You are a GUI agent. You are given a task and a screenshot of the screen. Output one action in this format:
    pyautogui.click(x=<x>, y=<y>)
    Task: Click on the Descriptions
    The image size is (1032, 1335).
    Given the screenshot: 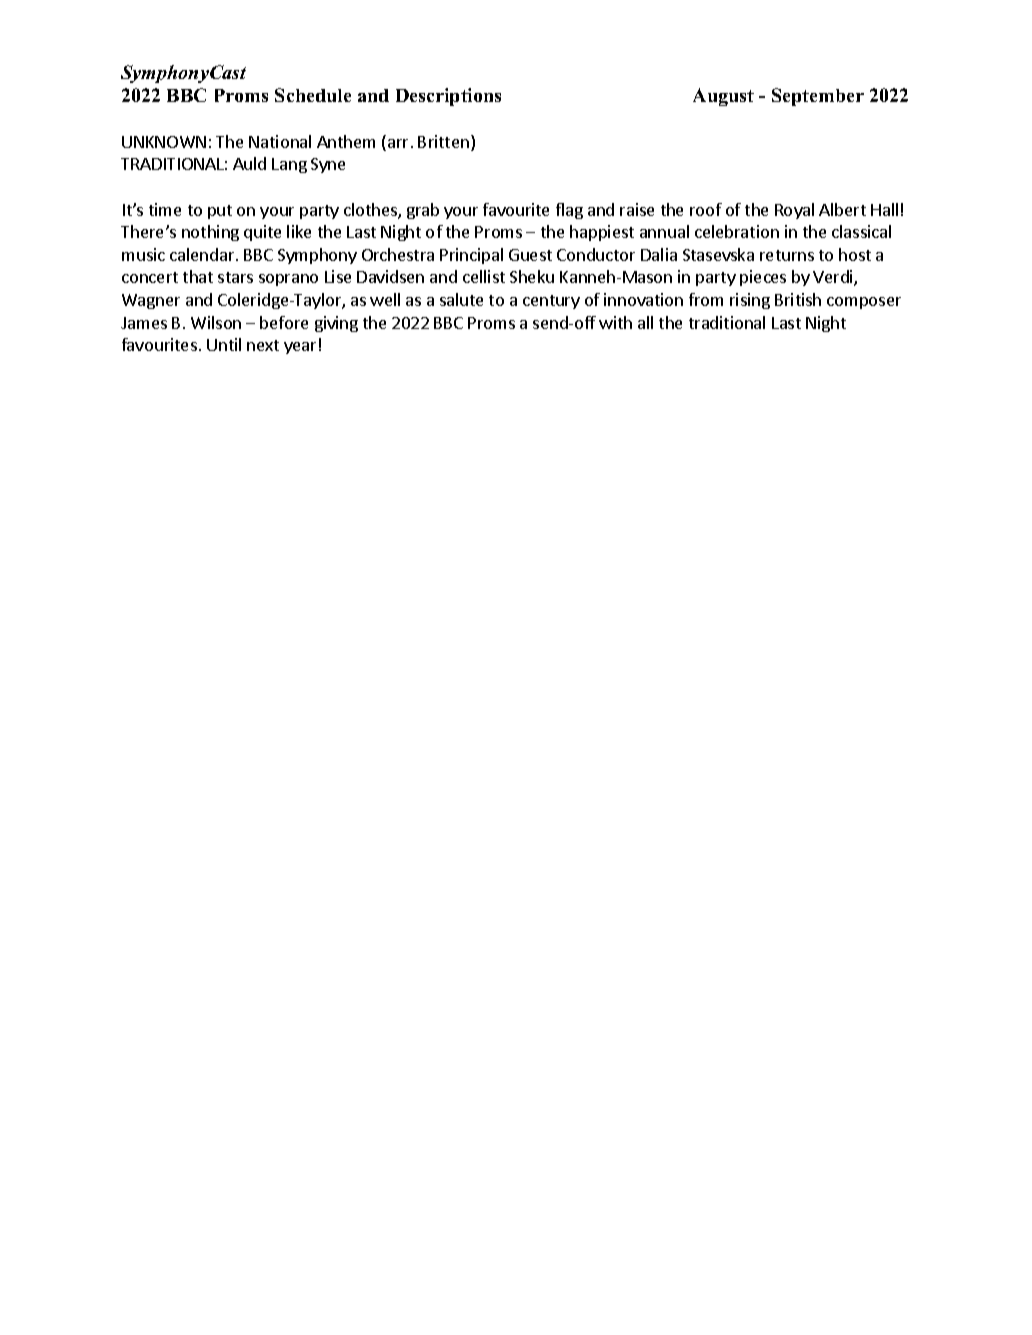 What is the action you would take?
    pyautogui.click(x=448, y=97)
